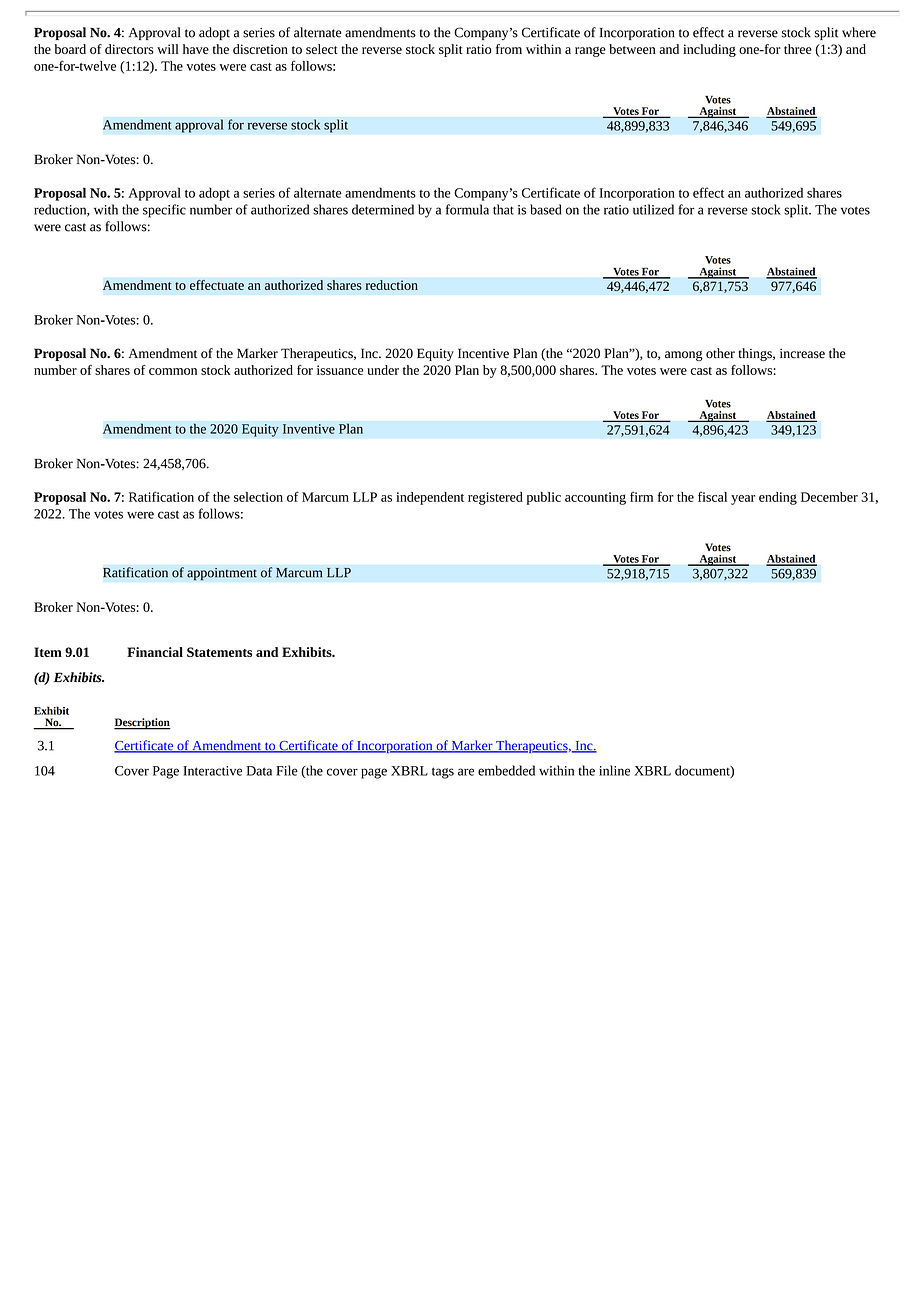  What do you see at coordinates (222, 574) in the page?
I see `appointment` at bounding box center [222, 574].
